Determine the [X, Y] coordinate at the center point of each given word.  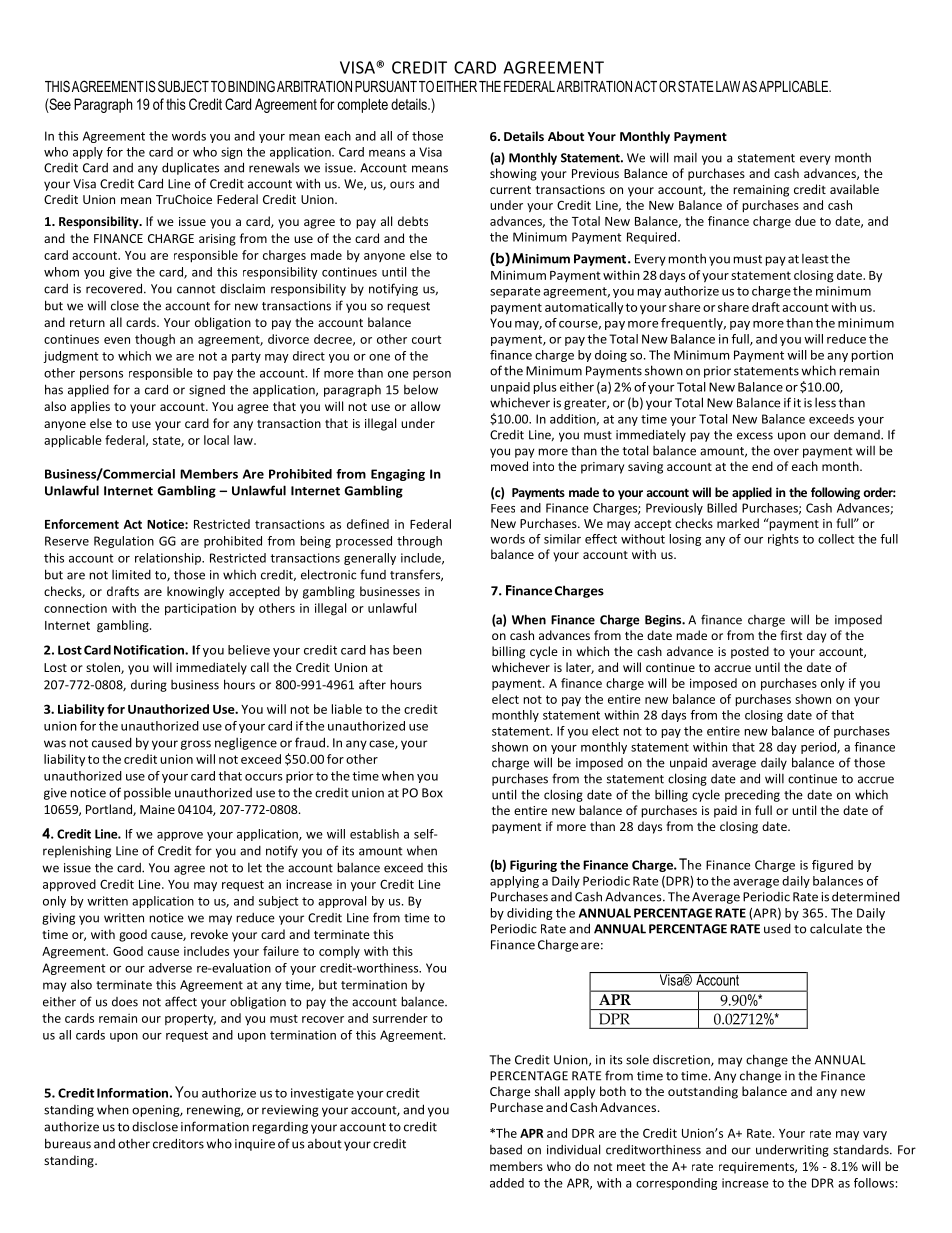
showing [513, 174]
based [506, 1150]
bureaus [68, 1143]
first [791, 635]
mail [685, 158]
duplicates [190, 168]
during [149, 686]
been [407, 650]
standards [862, 1150]
